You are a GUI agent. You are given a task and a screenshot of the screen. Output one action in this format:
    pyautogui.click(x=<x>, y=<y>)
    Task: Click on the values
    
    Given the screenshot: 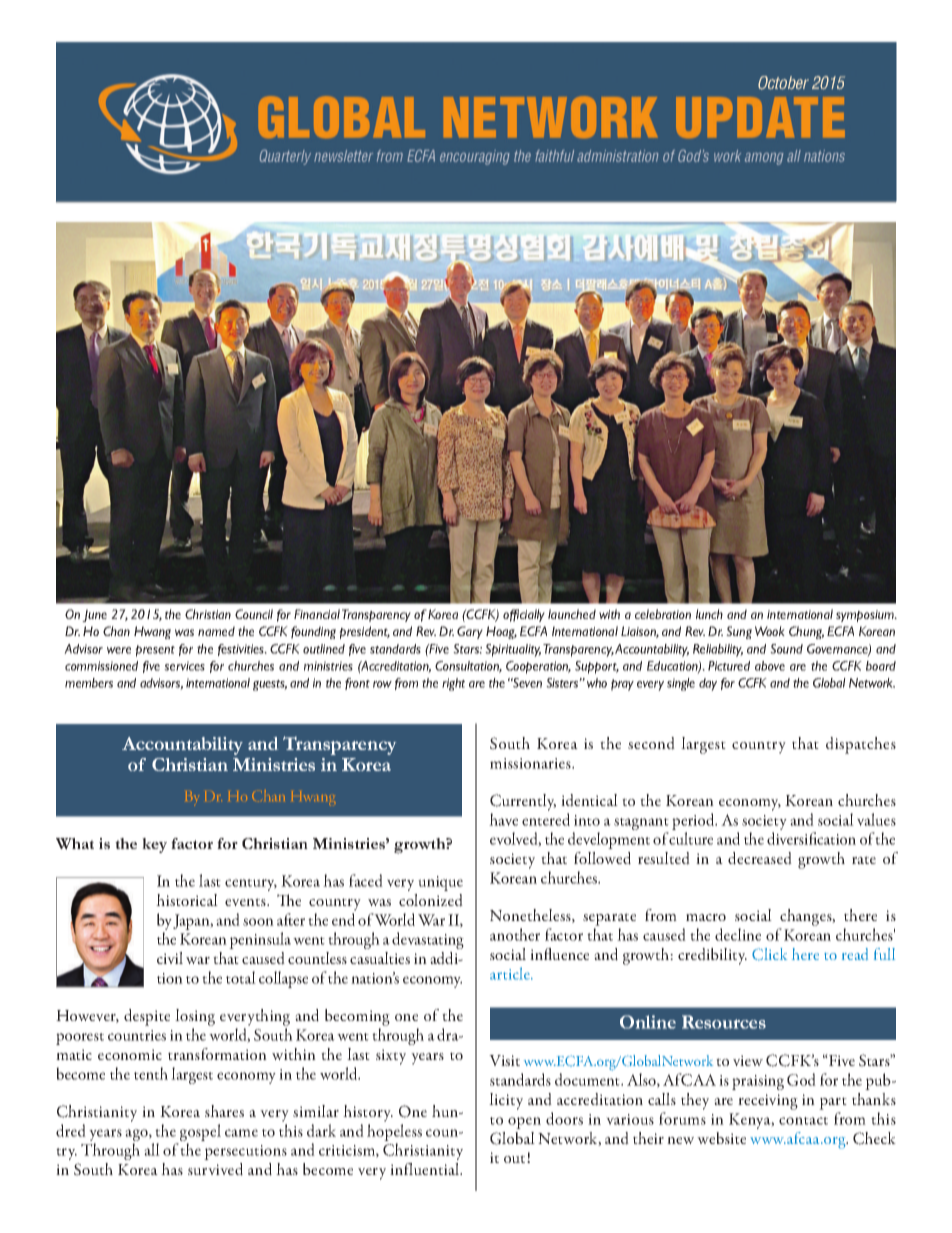 What is the action you would take?
    pyautogui.click(x=876, y=819)
